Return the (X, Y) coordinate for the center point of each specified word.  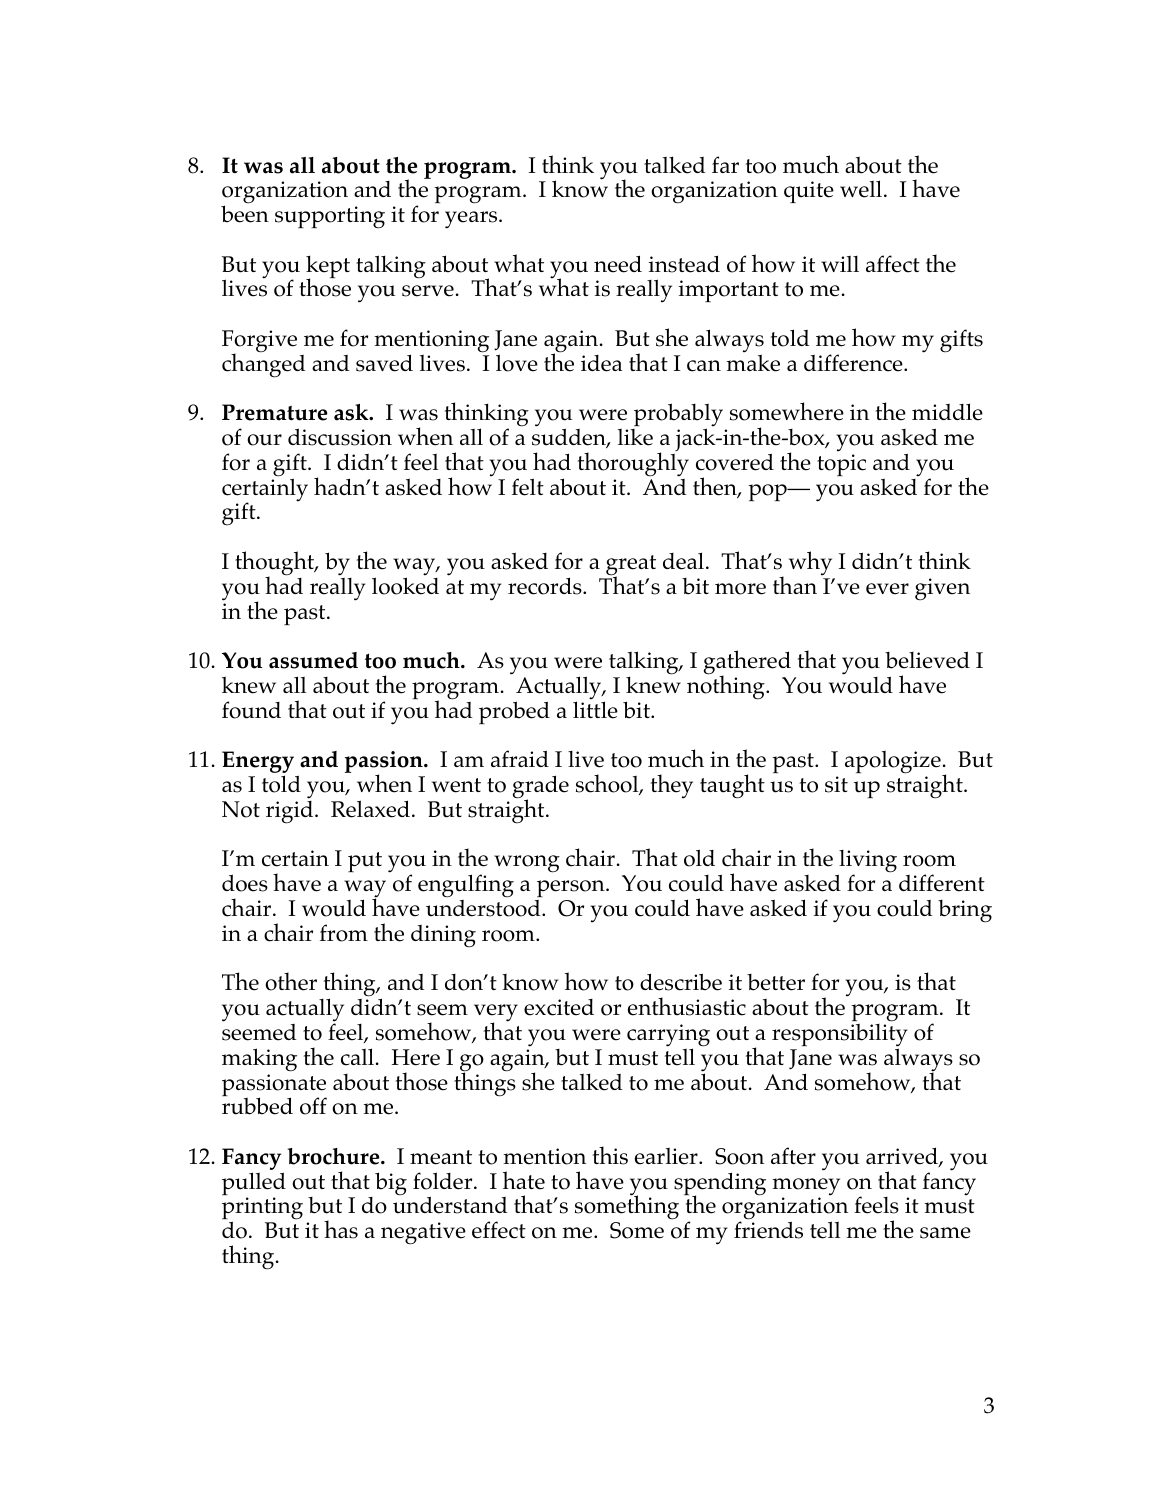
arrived (903, 1157)
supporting (330, 217)
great (631, 566)
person (572, 888)
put (365, 862)
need (618, 264)
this (610, 1155)
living (867, 863)
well (861, 189)
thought (276, 564)
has (341, 1229)
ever (887, 589)
